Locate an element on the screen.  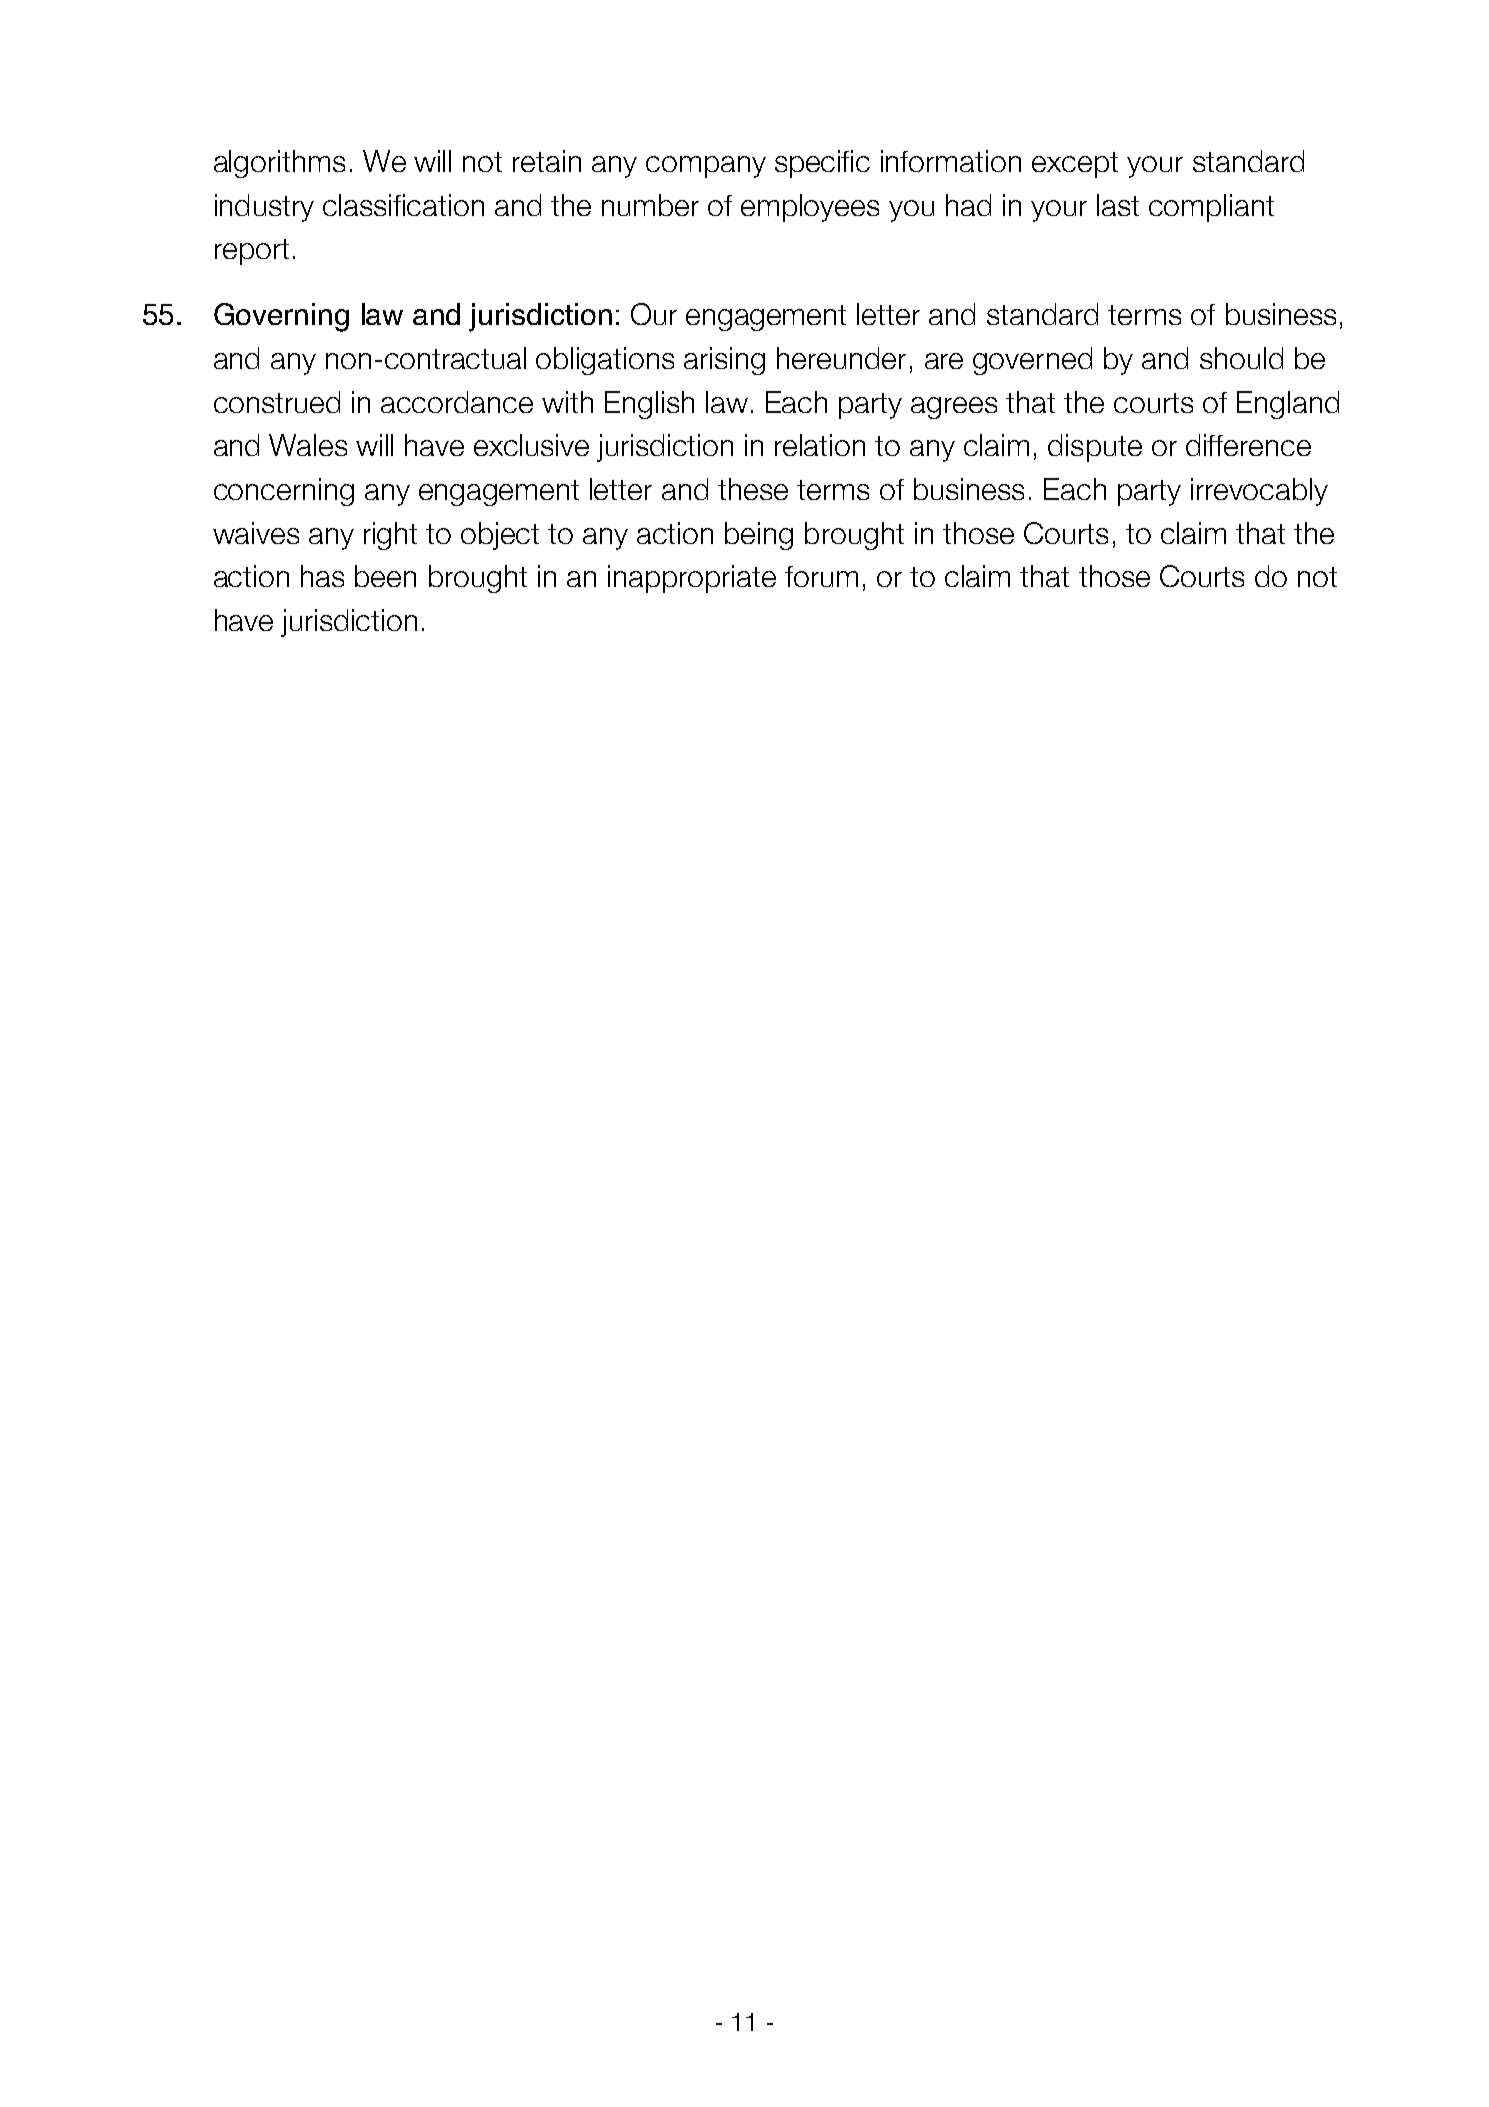
specific is located at coordinates (822, 164).
